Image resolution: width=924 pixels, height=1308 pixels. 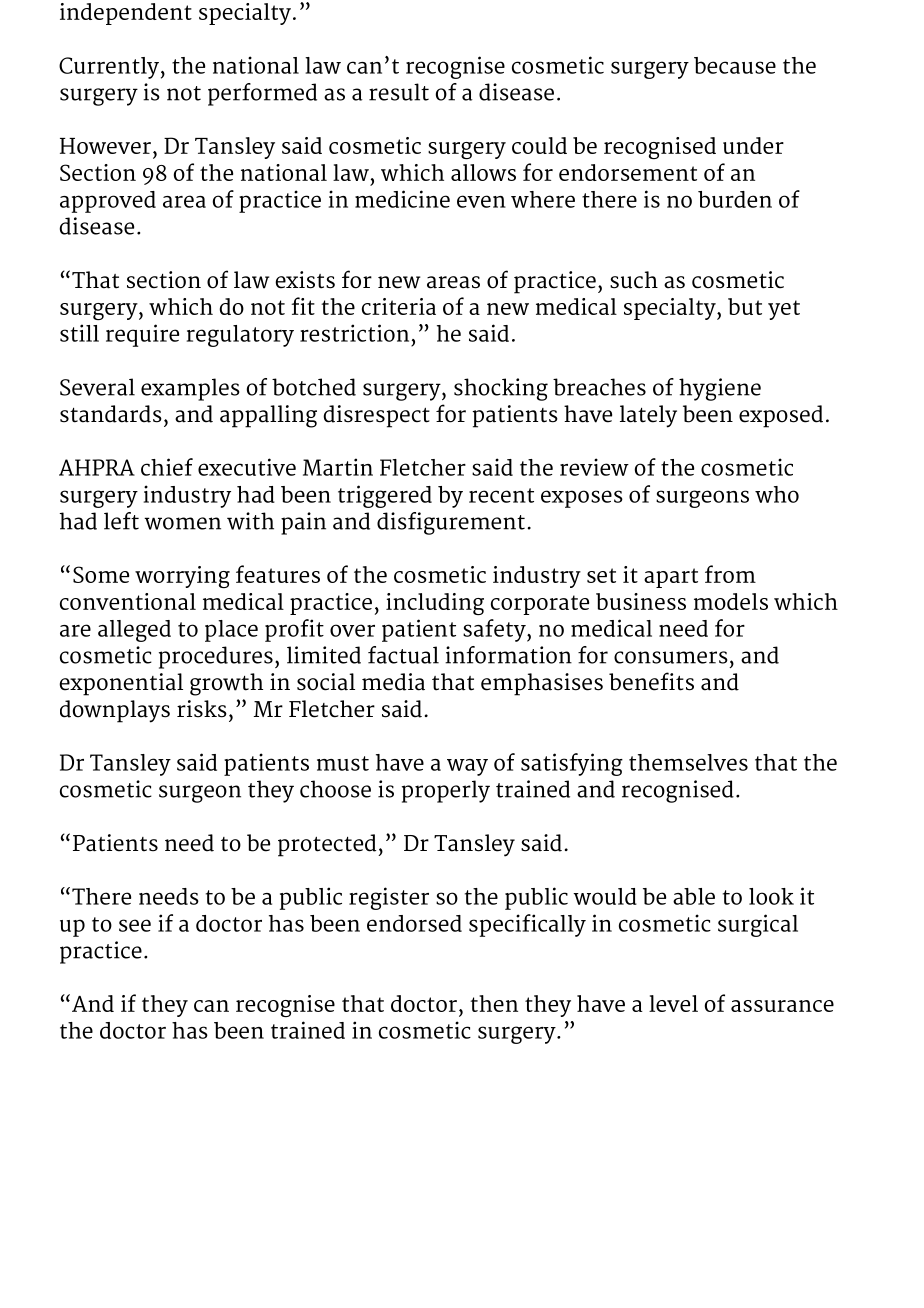 I want to click on then, so click(x=494, y=1003).
